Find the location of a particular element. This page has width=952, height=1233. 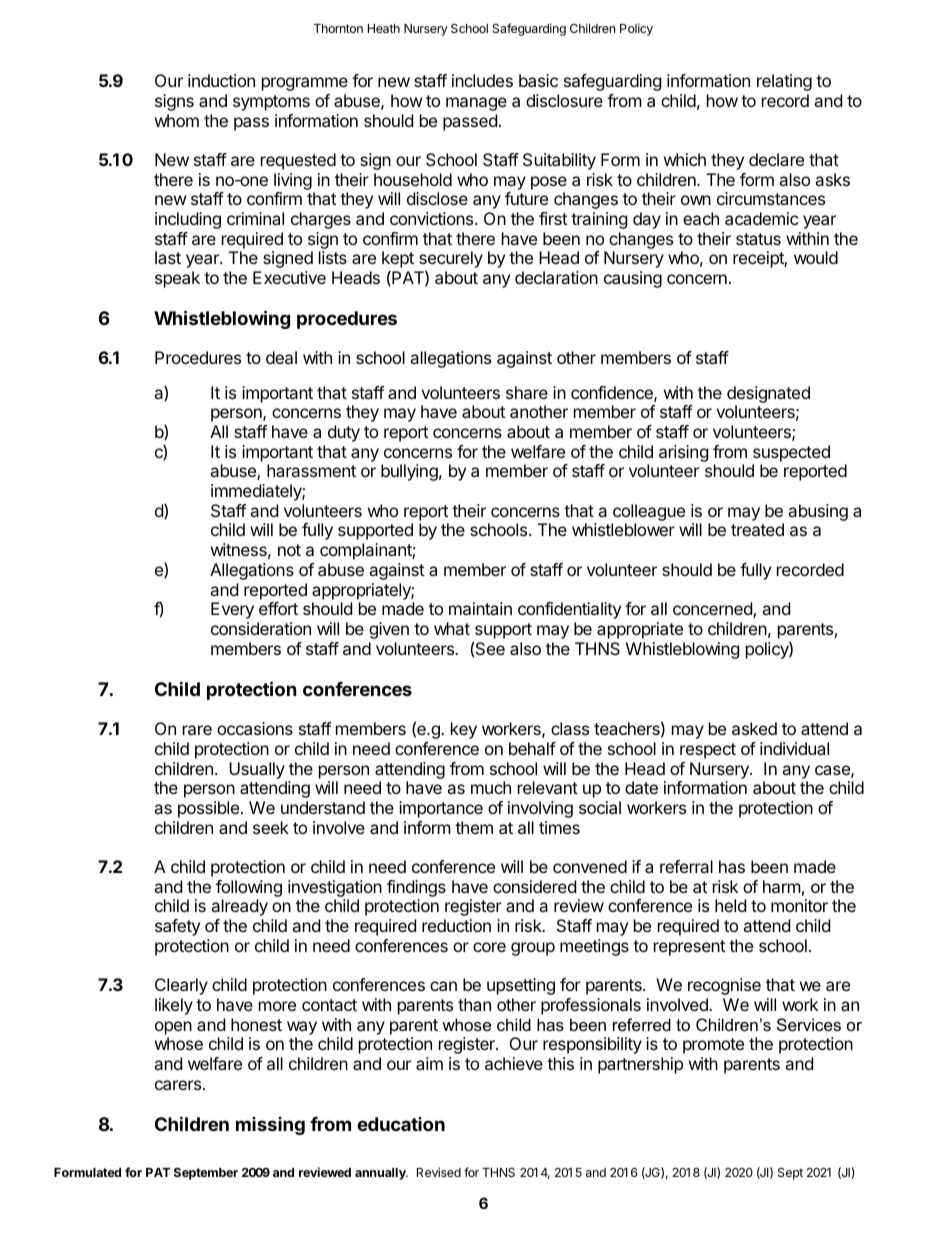

Revised is located at coordinates (439, 1172).
